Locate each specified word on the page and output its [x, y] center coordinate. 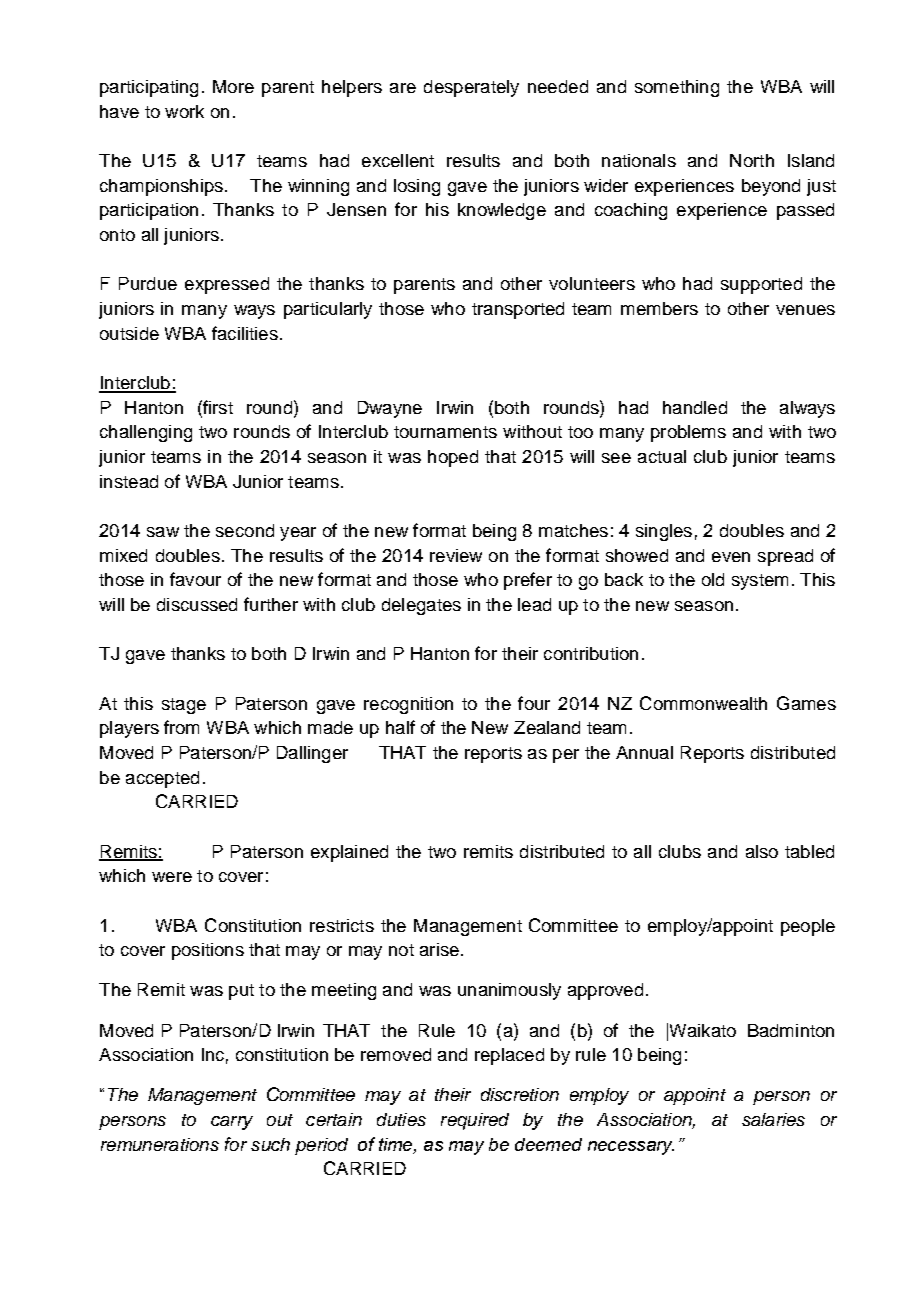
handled [695, 407]
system [760, 582]
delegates [421, 606]
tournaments [445, 432]
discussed [197, 604]
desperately [471, 88]
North [752, 160]
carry [232, 1123]
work [184, 111]
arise [439, 949]
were [172, 877]
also [762, 851]
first [217, 407]
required [475, 1121]
